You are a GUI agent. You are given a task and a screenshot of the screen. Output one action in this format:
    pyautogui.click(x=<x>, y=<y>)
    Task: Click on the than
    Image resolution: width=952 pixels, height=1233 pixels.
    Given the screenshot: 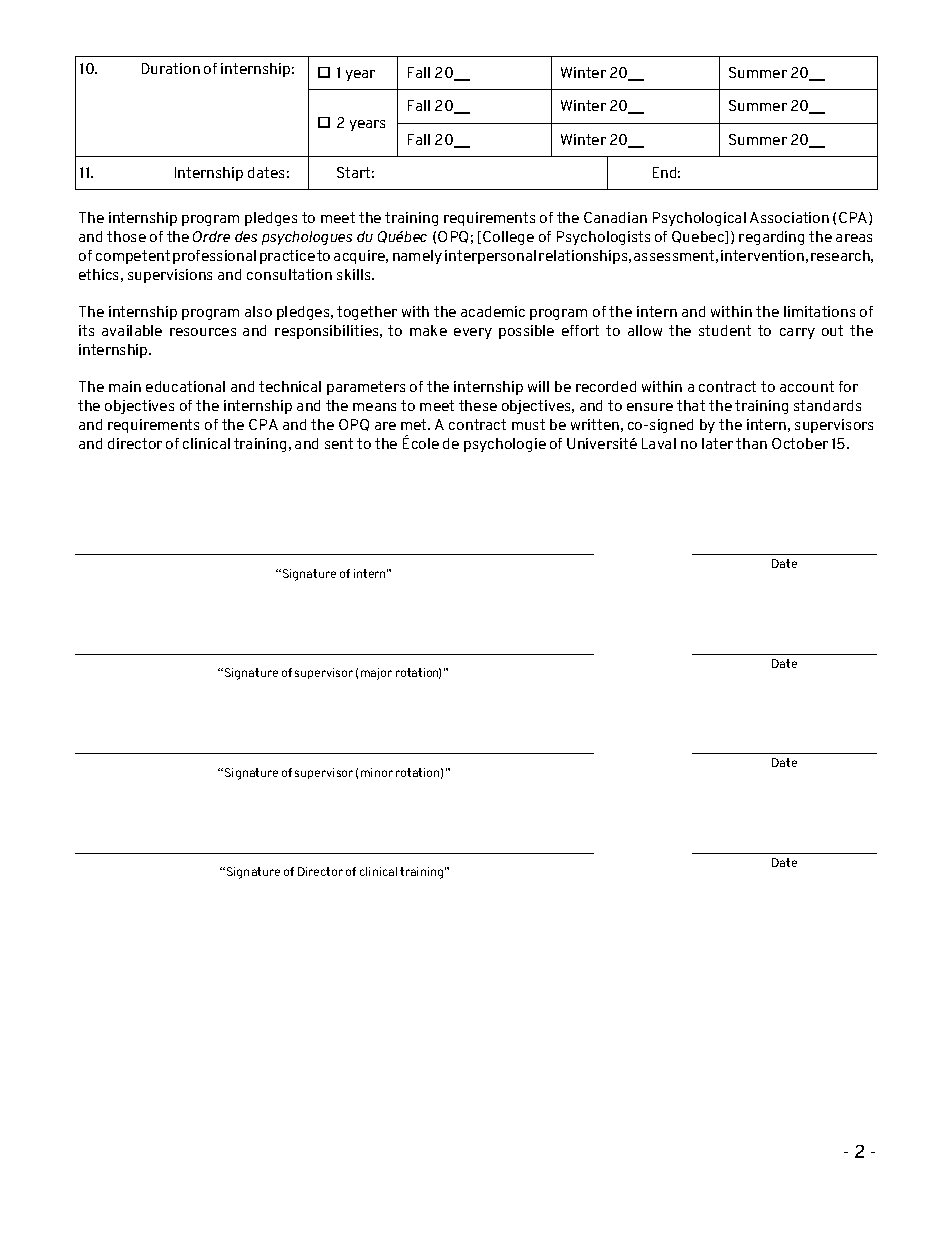 What is the action you would take?
    pyautogui.click(x=751, y=443)
